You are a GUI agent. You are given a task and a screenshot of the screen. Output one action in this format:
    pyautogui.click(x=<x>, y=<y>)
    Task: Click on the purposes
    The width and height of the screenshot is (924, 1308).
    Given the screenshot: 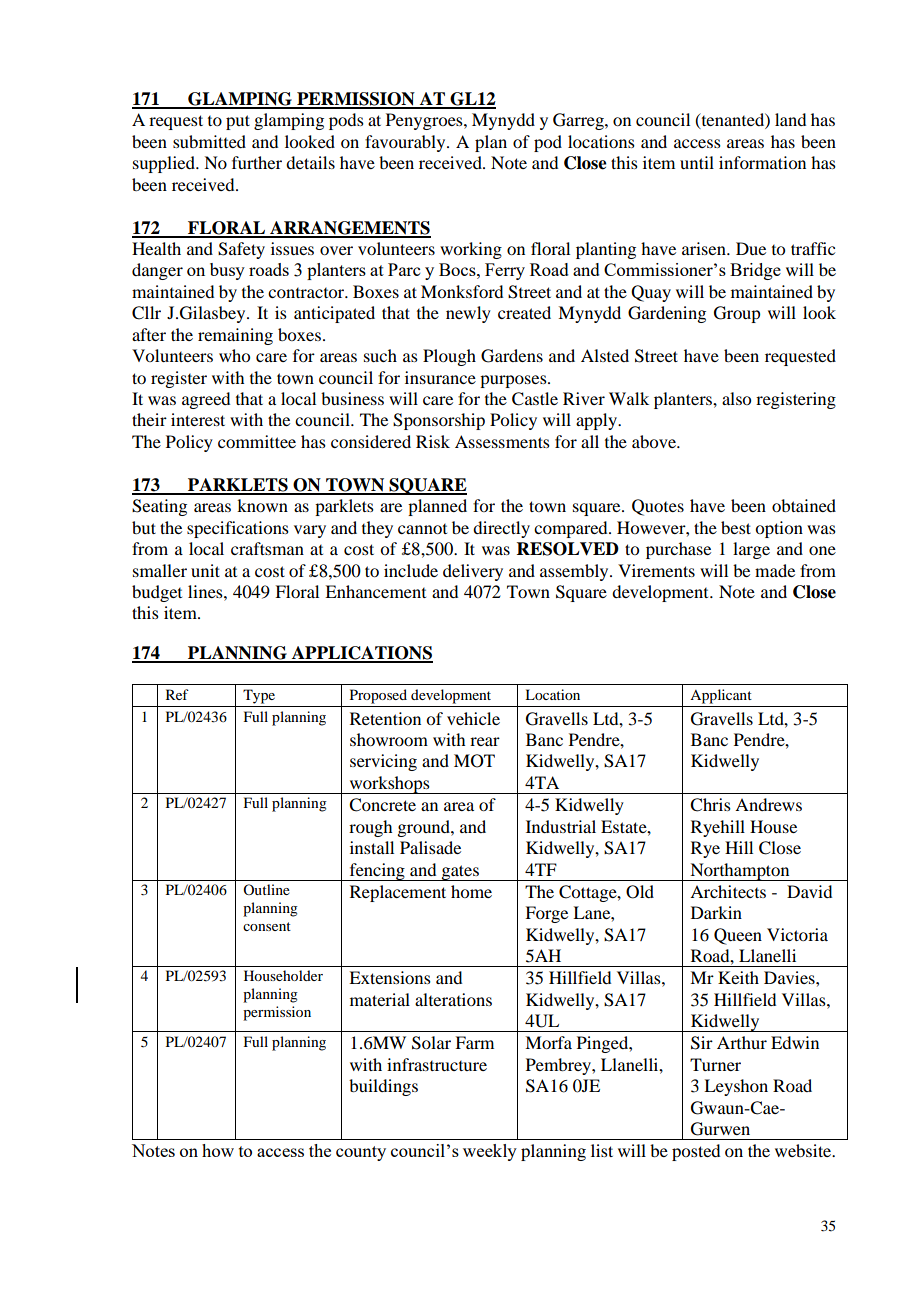 What is the action you would take?
    pyautogui.click(x=514, y=381)
